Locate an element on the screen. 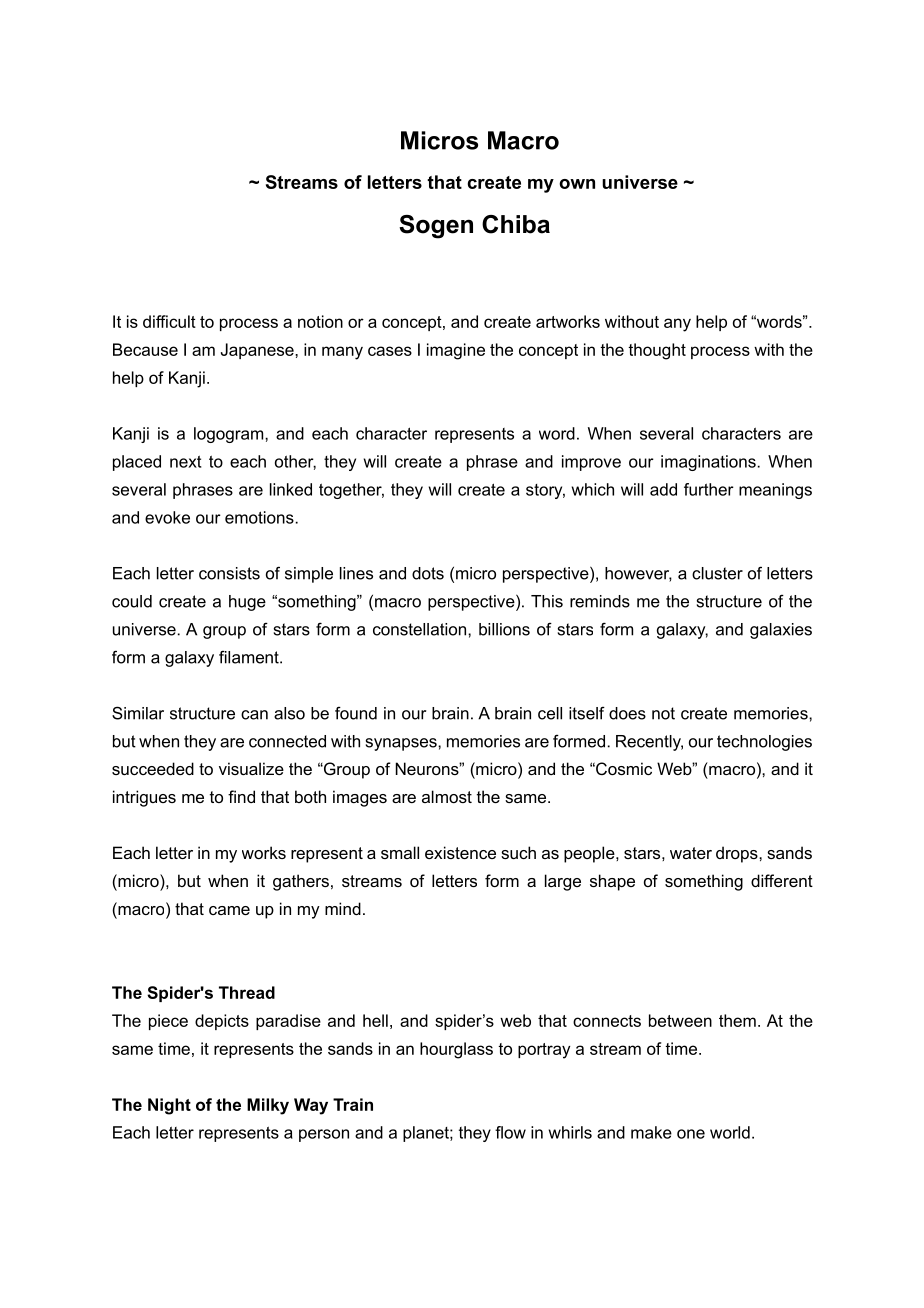 This screenshot has height=1308, width=924. one is located at coordinates (691, 1134).
